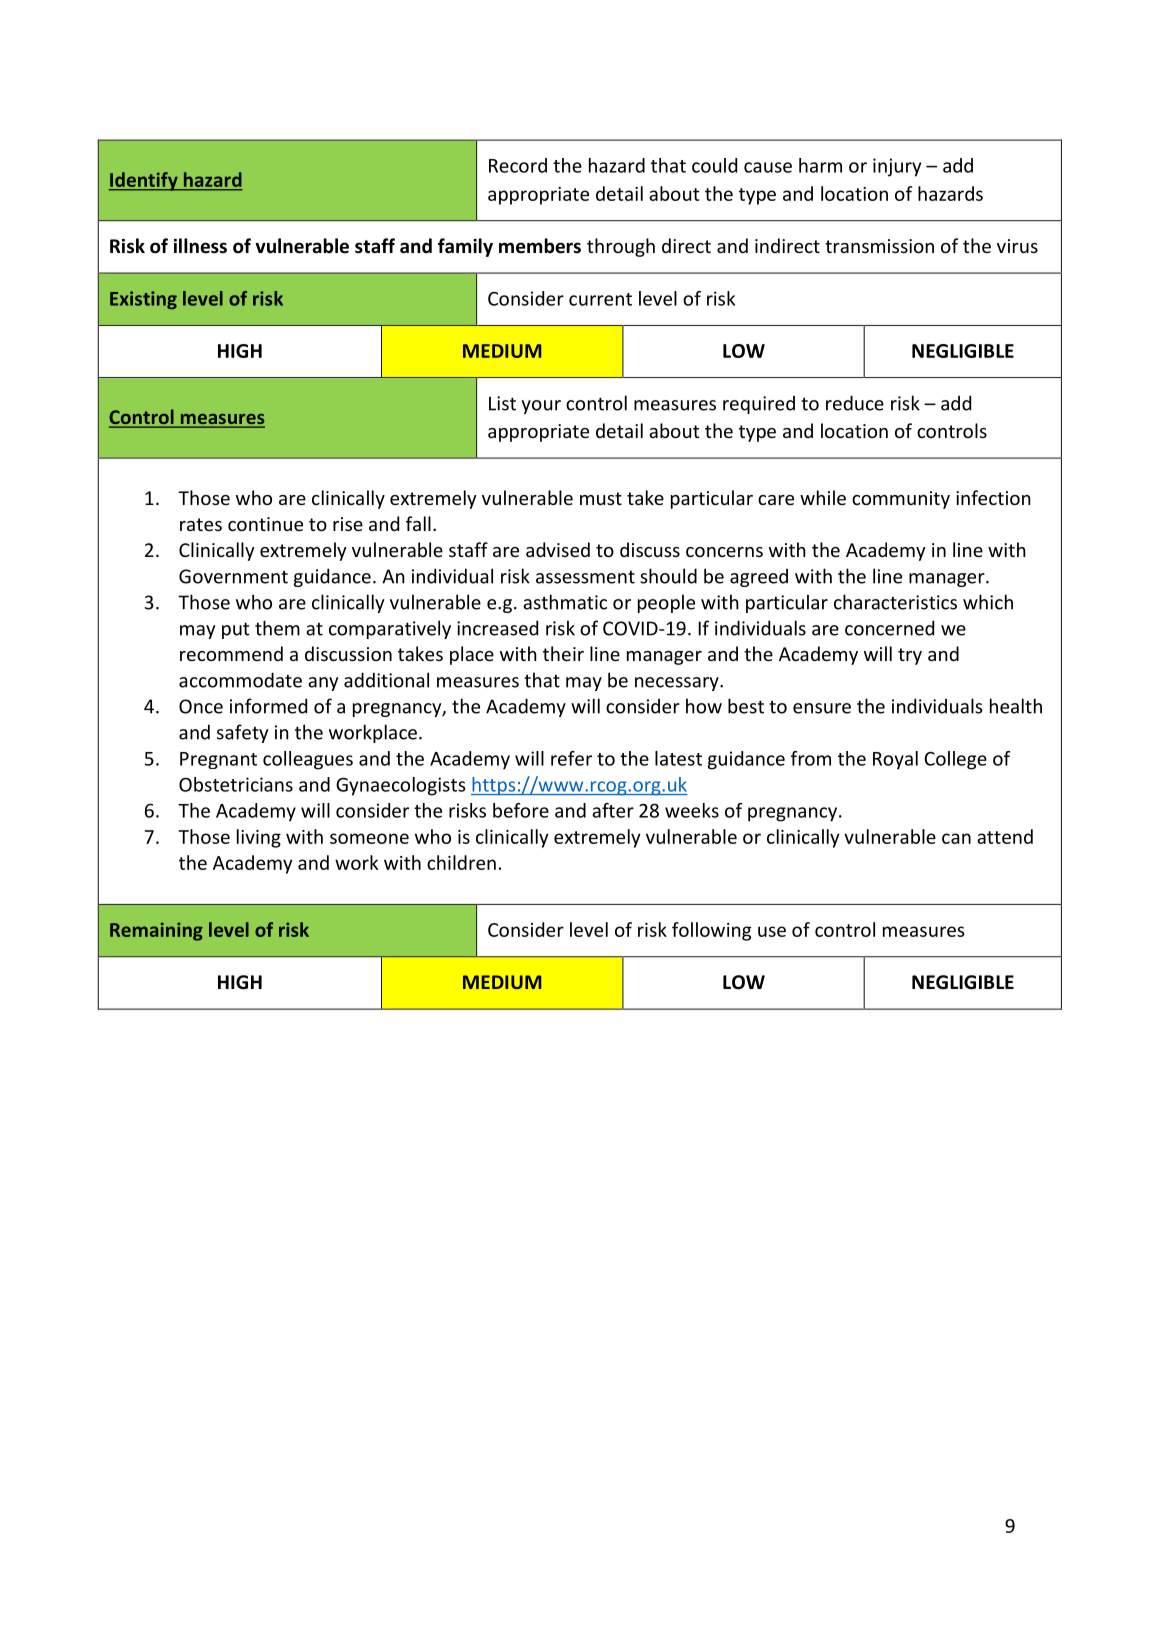 The width and height of the screenshot is (1155, 1633). Describe the element at coordinates (855, 403) in the screenshot. I see `reduce` at that location.
